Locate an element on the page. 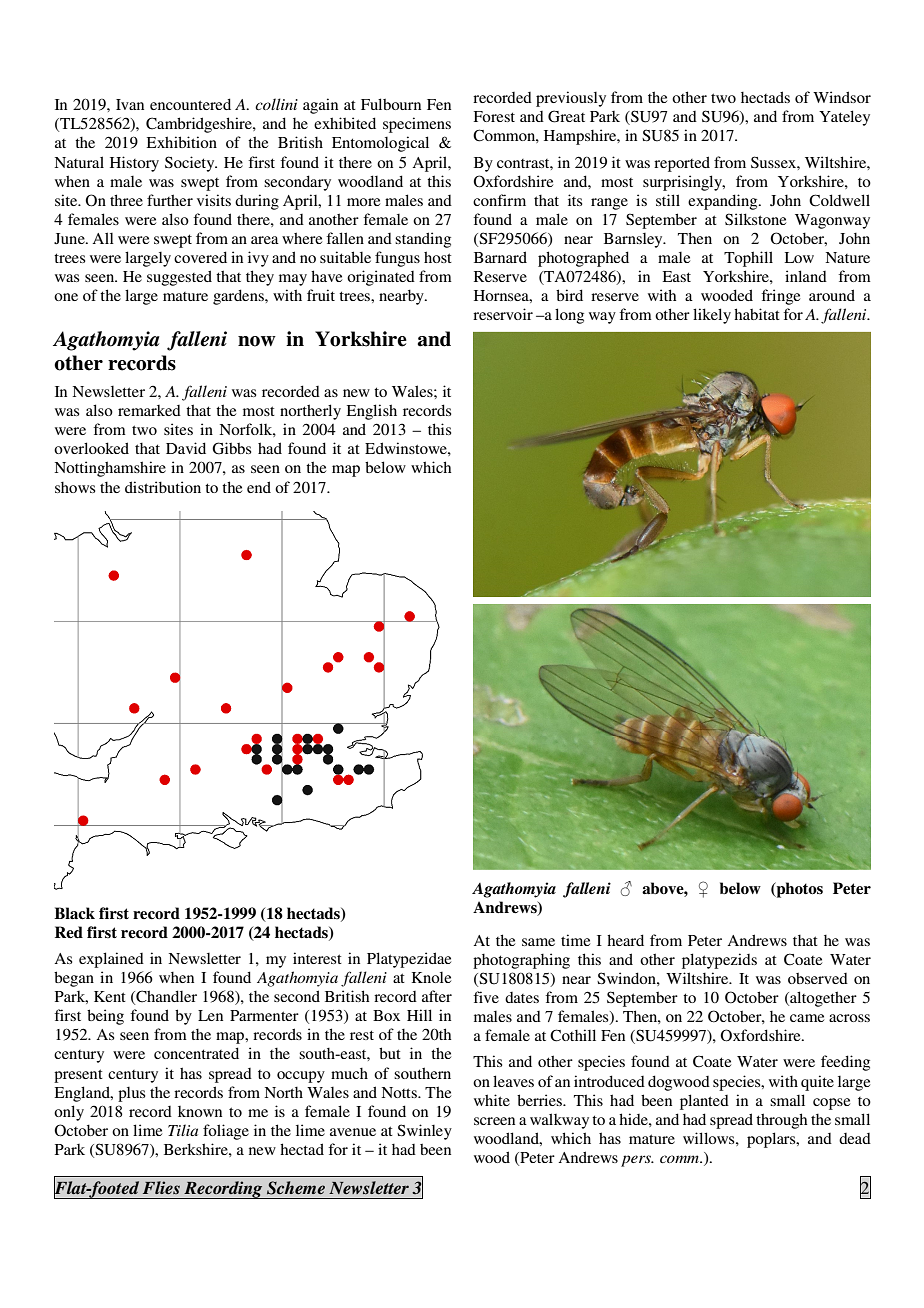 This page has width=924, height=1308. suggested is located at coordinates (179, 278).
